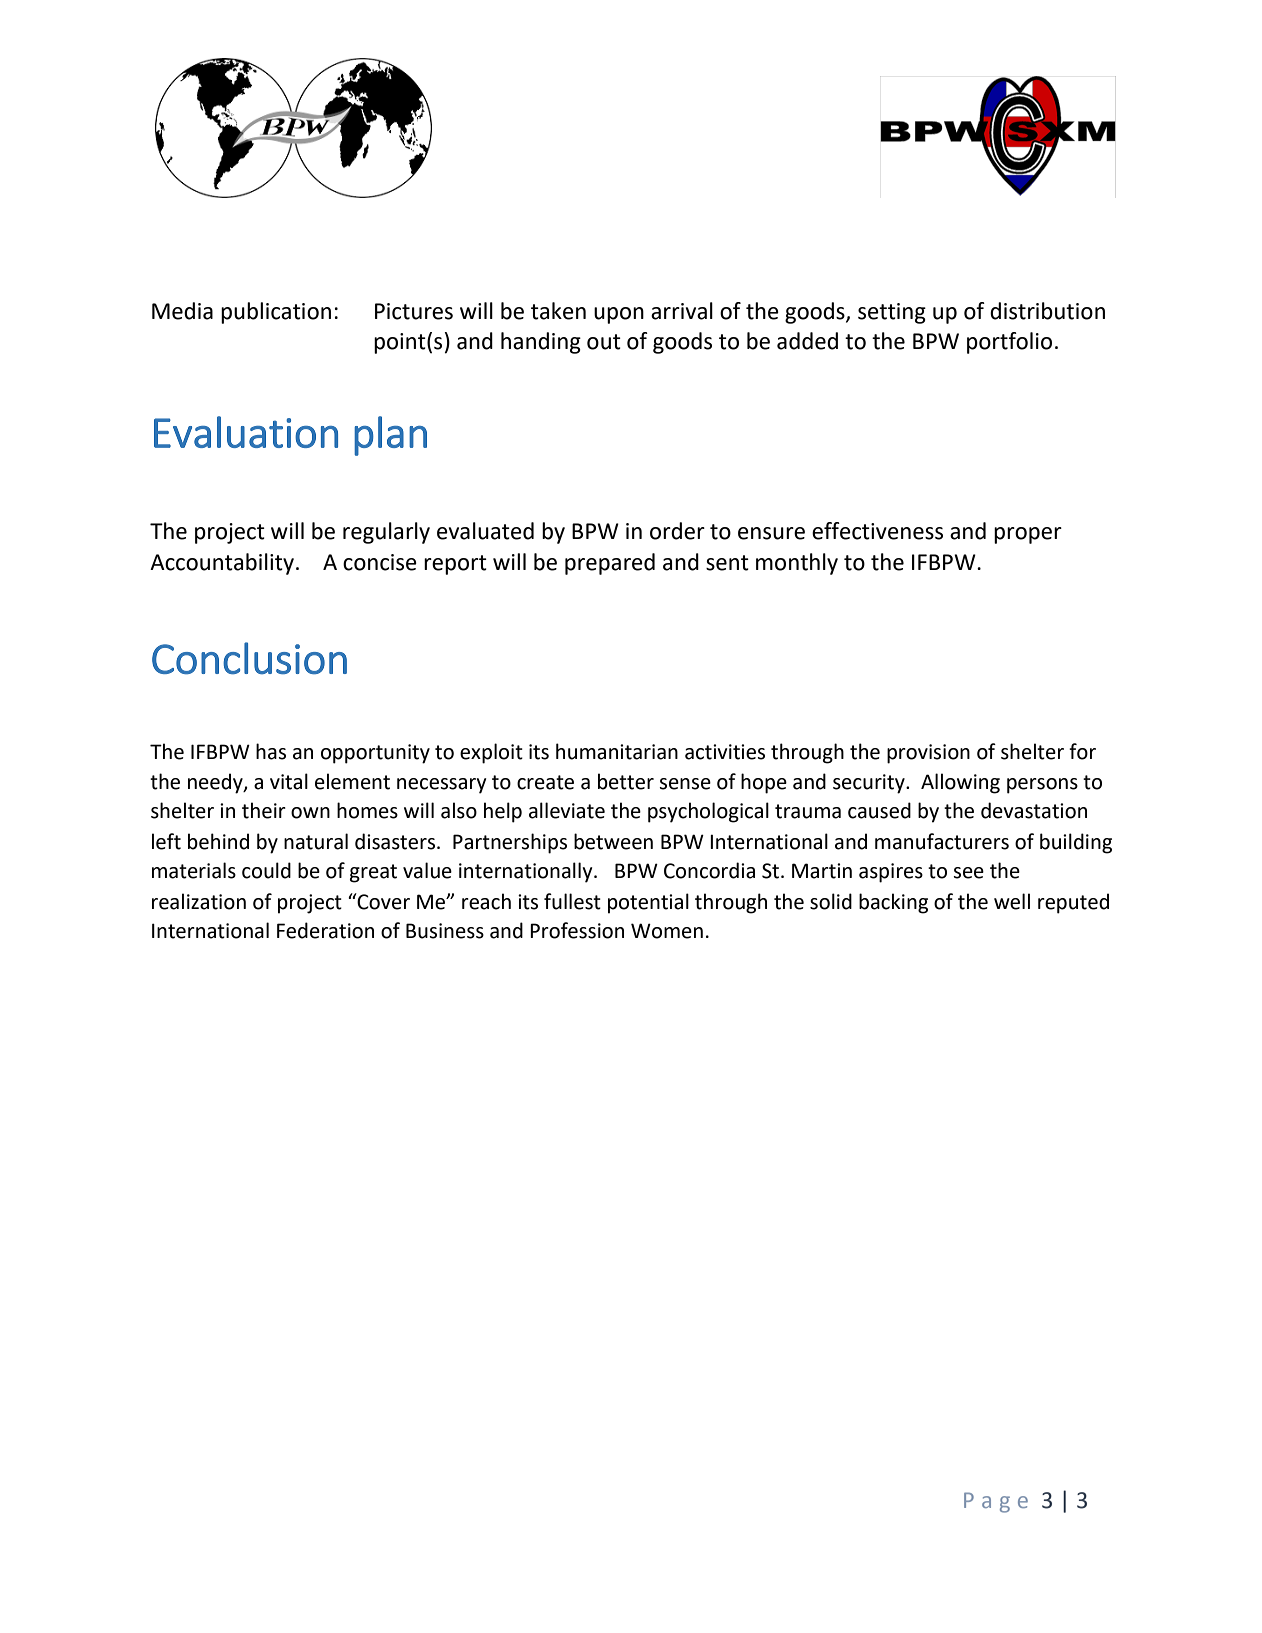  Describe the element at coordinates (1028, 535) in the document. I see `proper` at that location.
